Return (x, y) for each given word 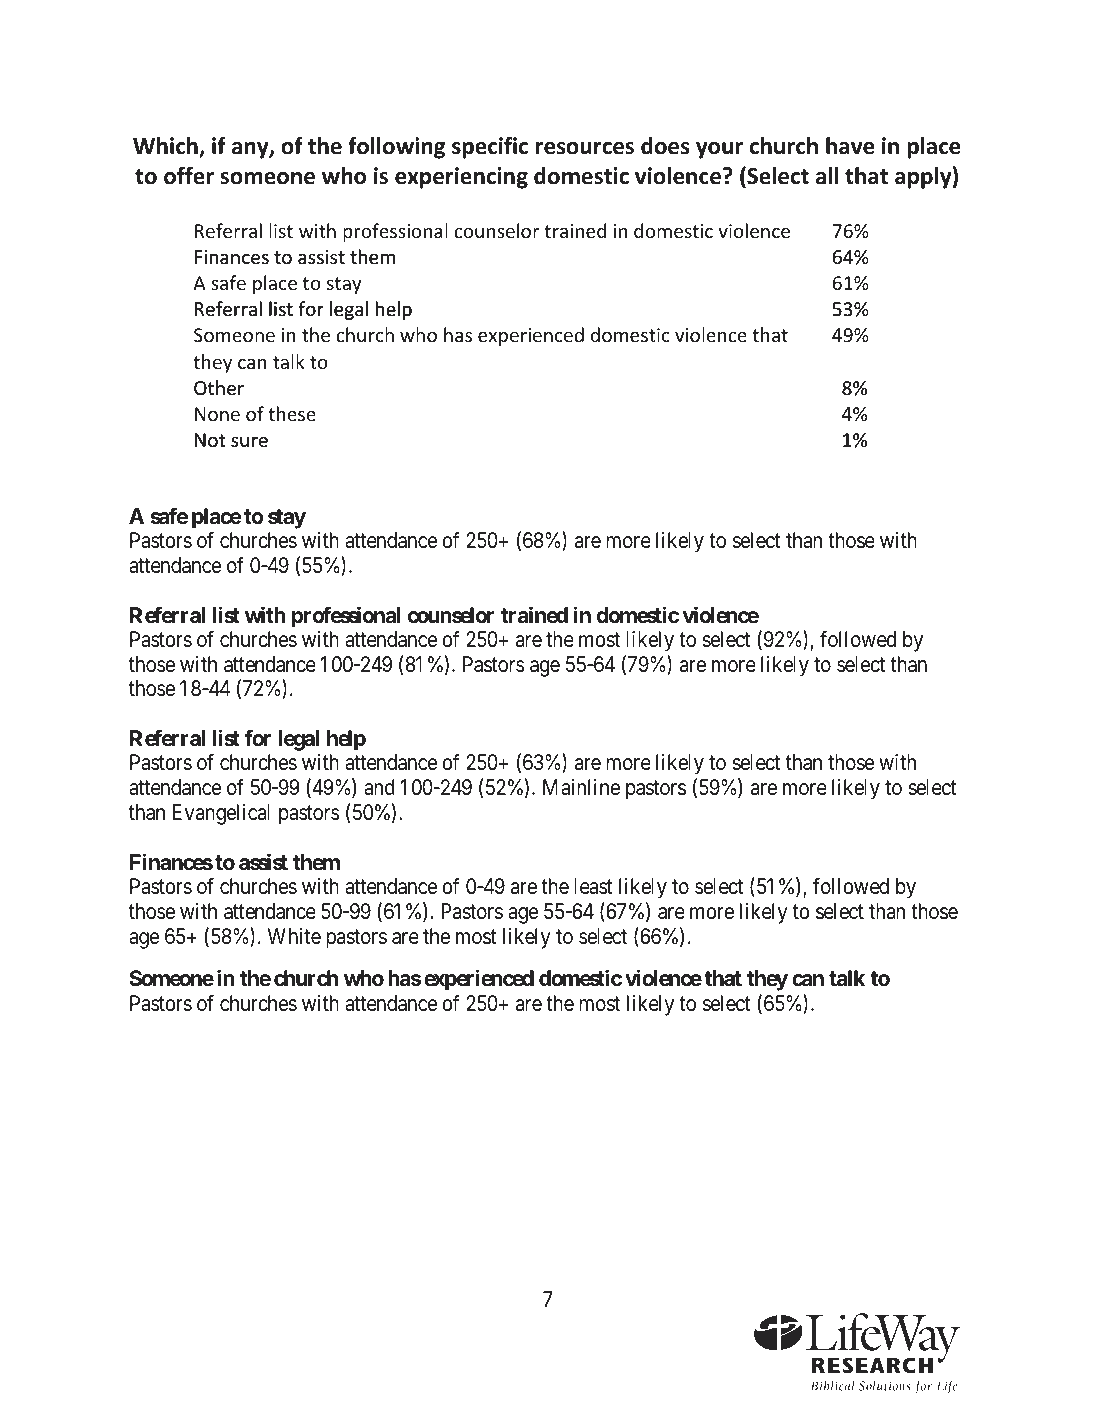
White (294, 936)
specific (490, 148)
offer (189, 176)
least (593, 886)
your (719, 150)
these (292, 413)
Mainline (581, 787)
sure (249, 442)
